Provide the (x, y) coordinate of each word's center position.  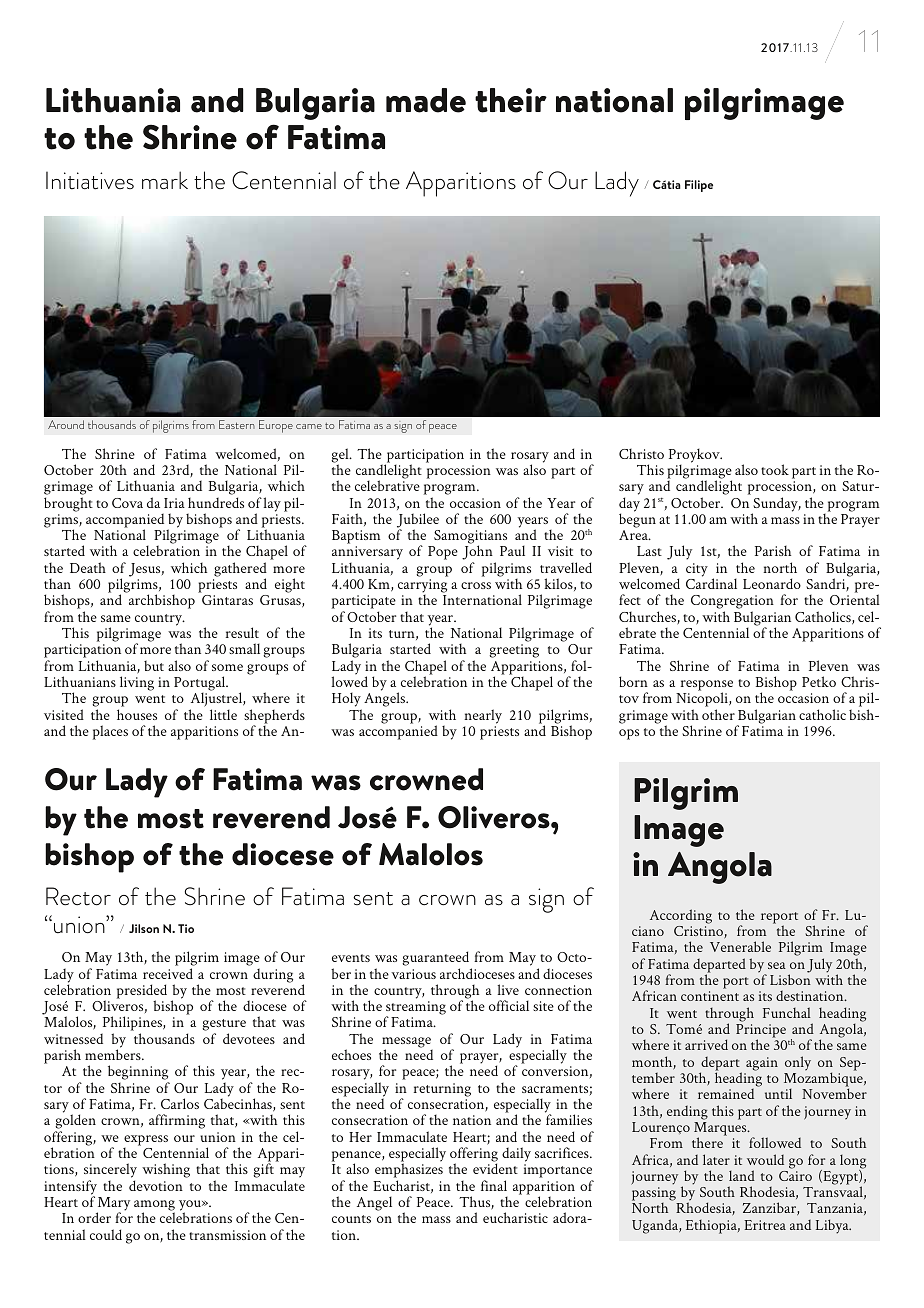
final (494, 1185)
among (154, 1206)
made (426, 100)
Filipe (699, 186)
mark (165, 180)
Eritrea (765, 1225)
